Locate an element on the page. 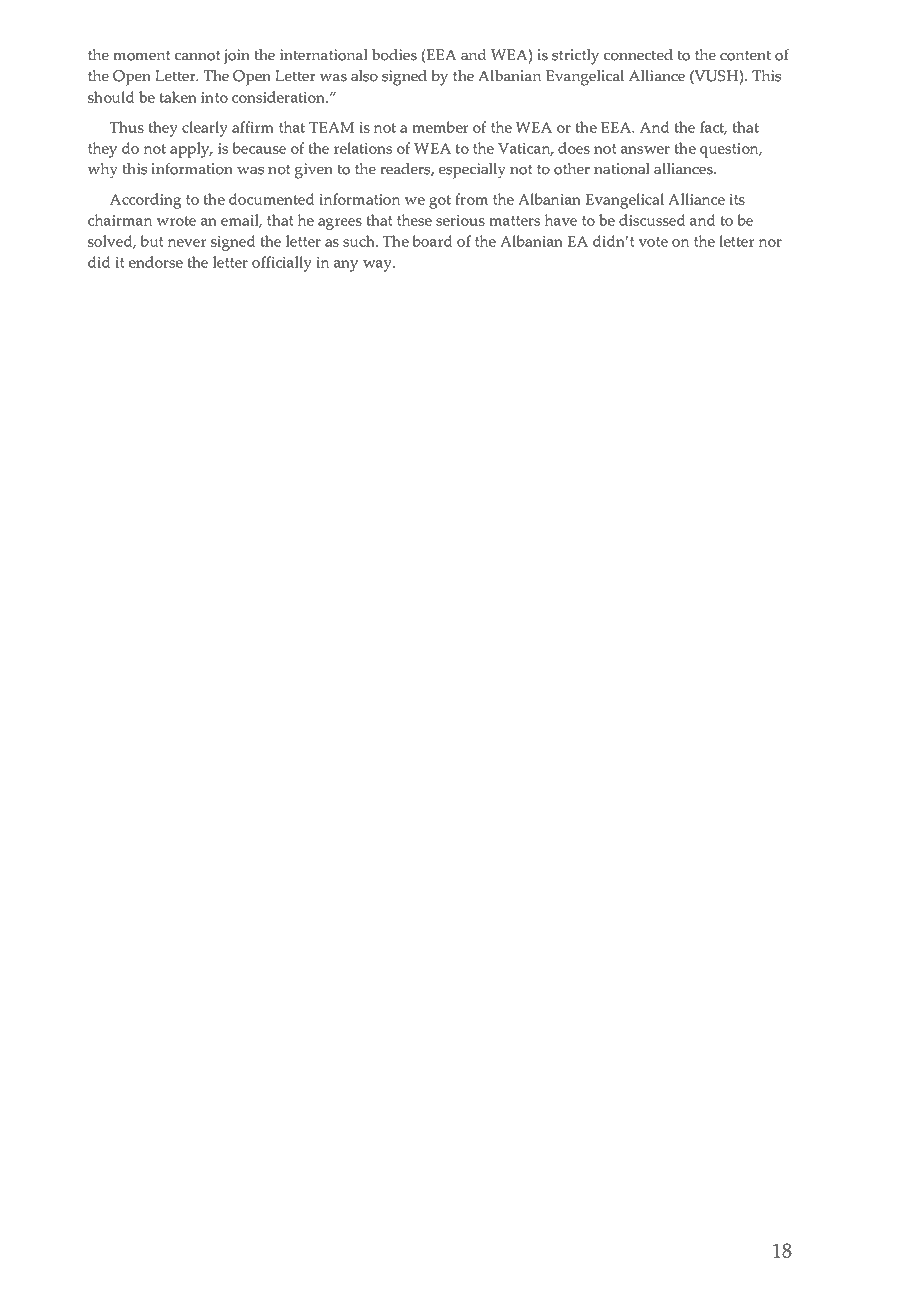 The image size is (924, 1308). connected is located at coordinates (638, 55).
